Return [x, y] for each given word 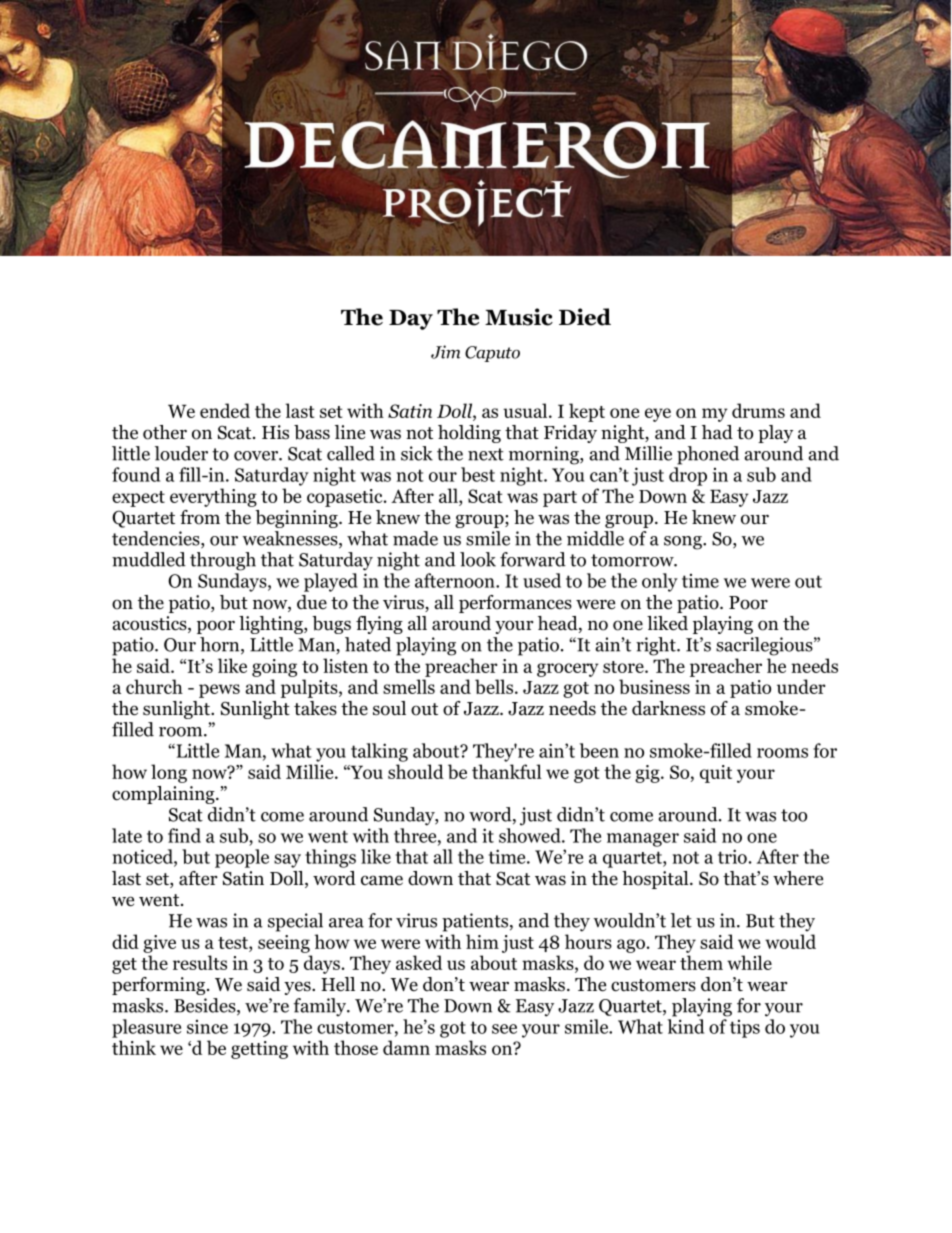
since [207, 1027]
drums [758, 410]
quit [716, 774]
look [478, 559]
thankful [507, 771]
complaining [164, 795]
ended [225, 410]
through [223, 561]
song [684, 543]
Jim [445, 352]
